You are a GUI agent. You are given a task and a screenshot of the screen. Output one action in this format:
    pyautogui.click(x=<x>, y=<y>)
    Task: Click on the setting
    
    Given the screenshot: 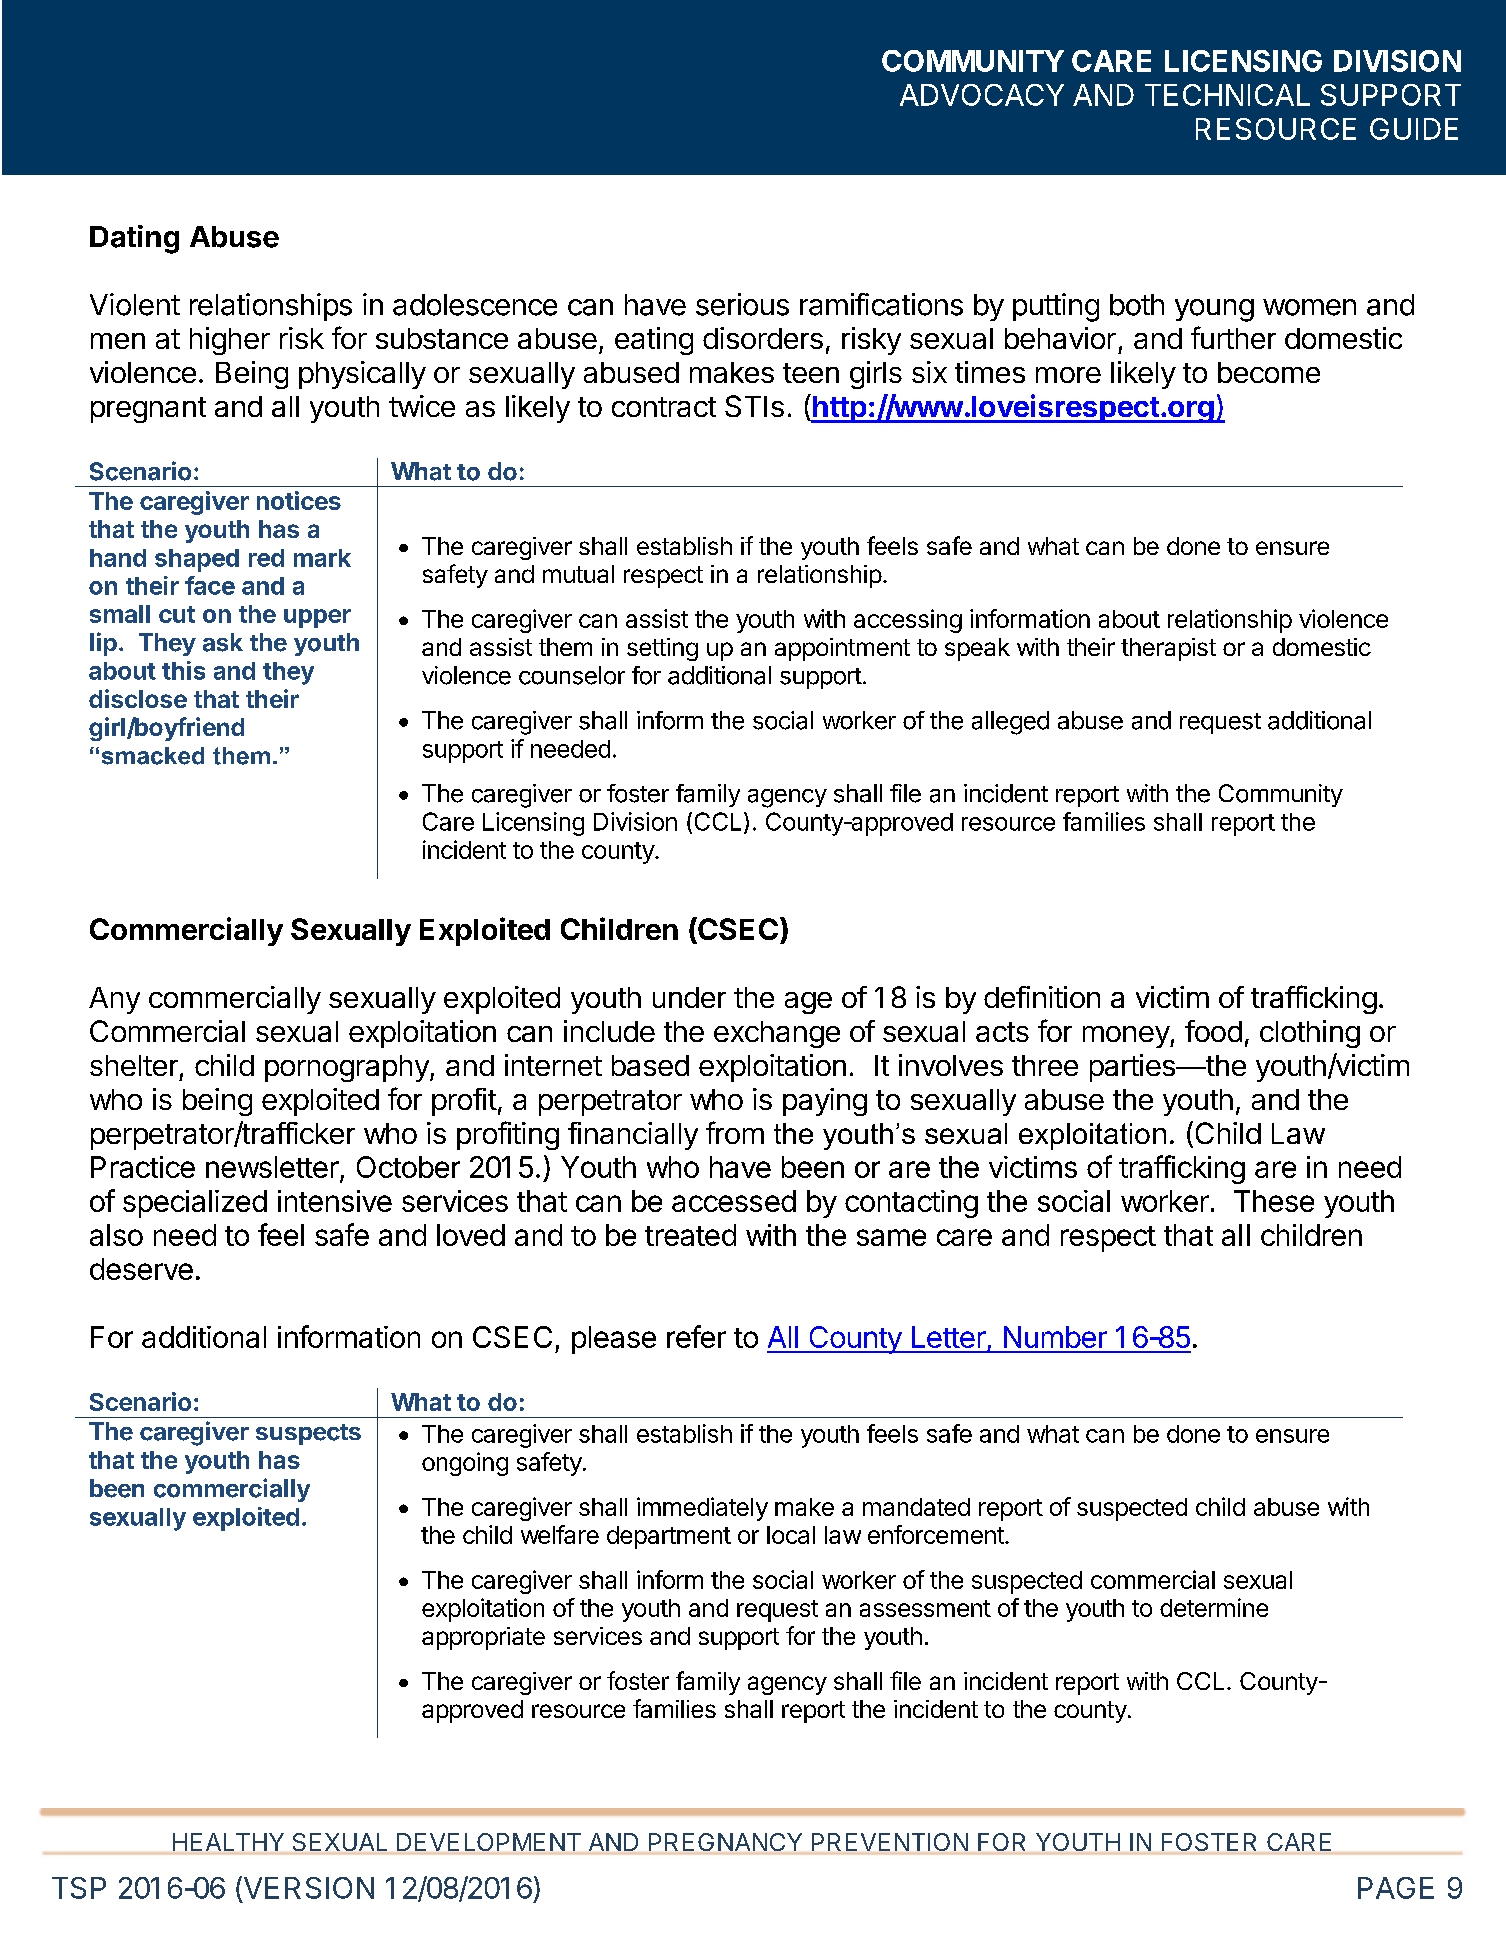 What is the action you would take?
    pyautogui.click(x=662, y=649)
